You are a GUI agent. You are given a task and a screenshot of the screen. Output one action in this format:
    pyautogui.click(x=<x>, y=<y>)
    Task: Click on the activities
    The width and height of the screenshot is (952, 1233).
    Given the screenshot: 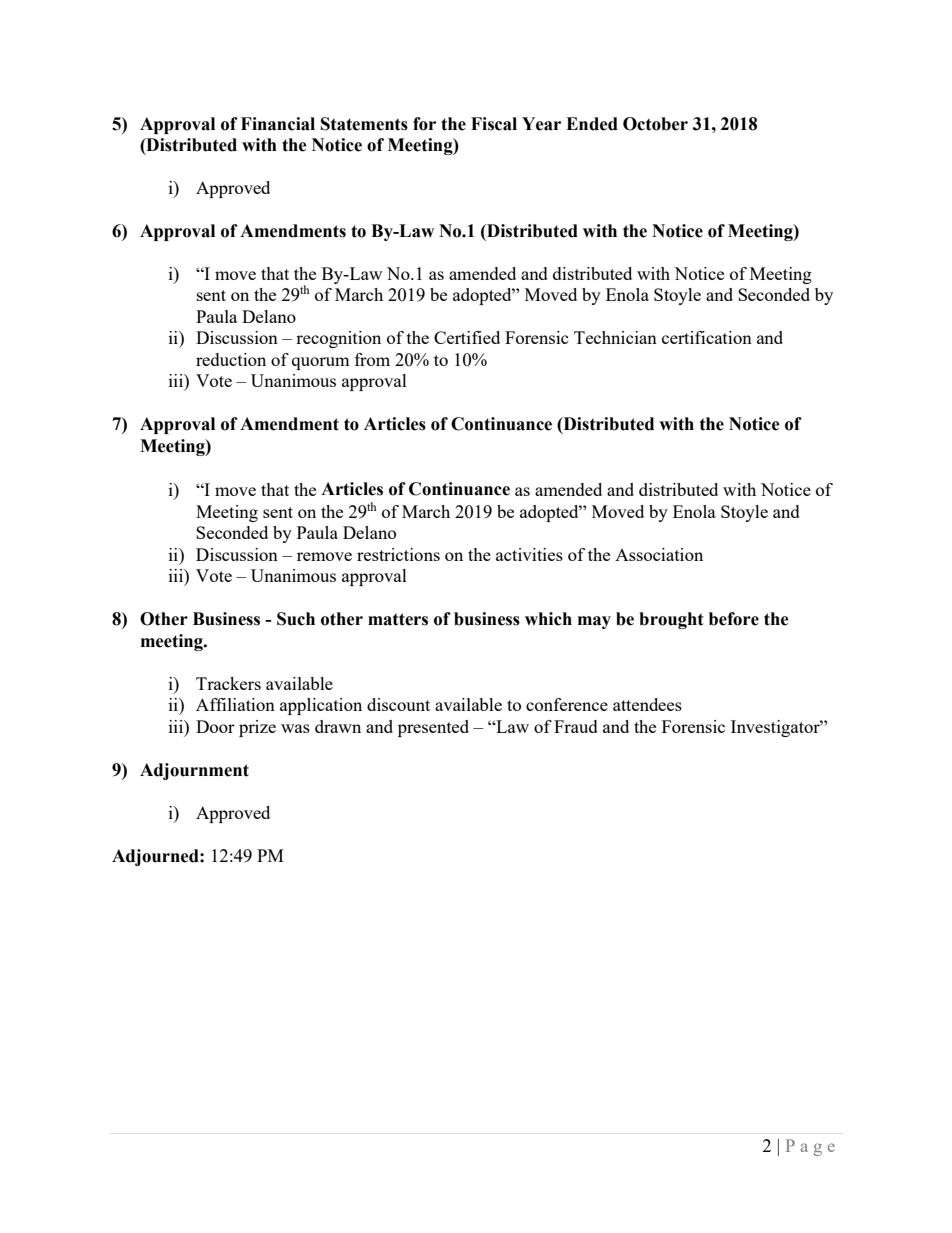 What is the action you would take?
    pyautogui.click(x=529, y=554)
